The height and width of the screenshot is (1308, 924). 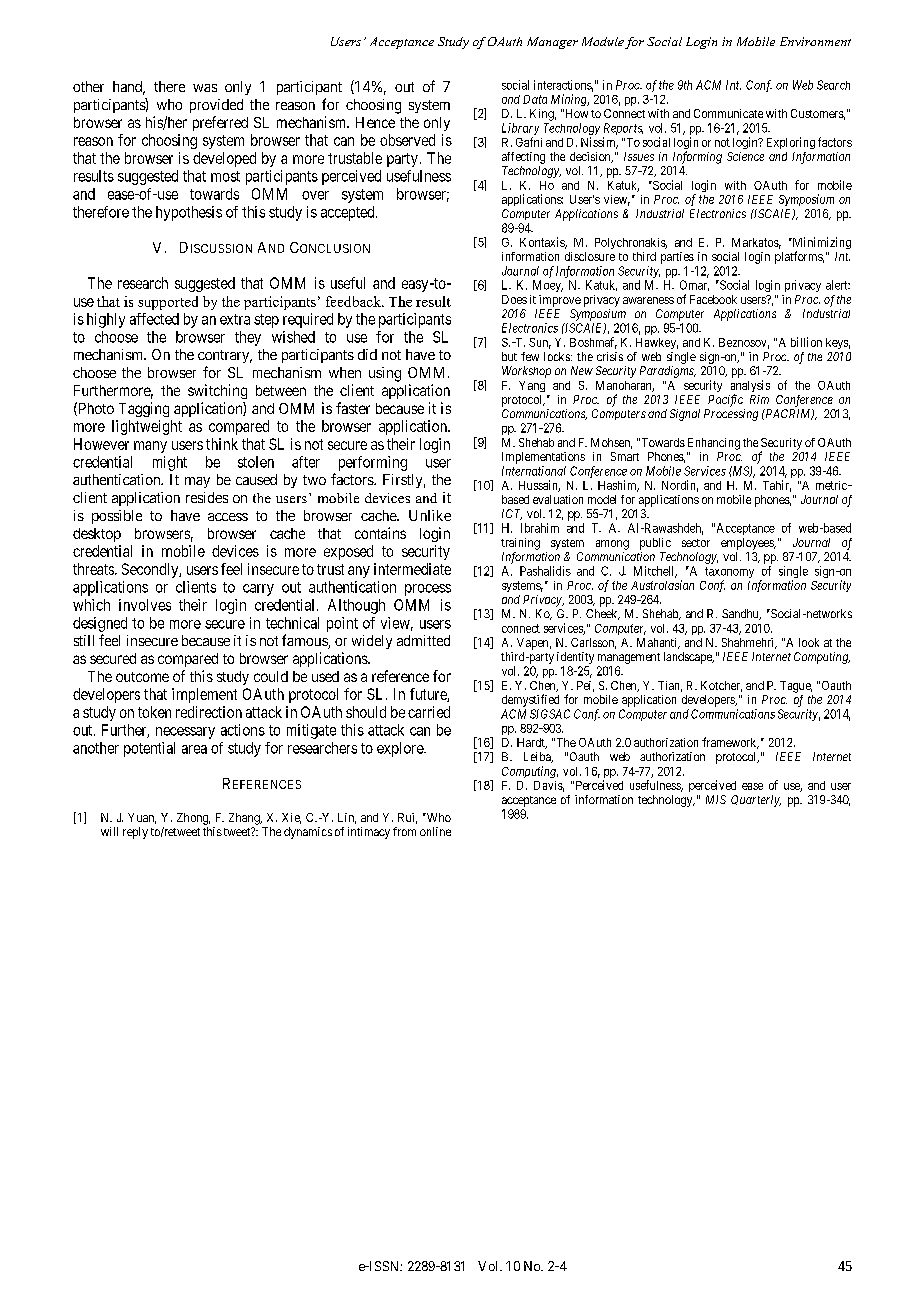 I want to click on many, so click(x=150, y=447).
